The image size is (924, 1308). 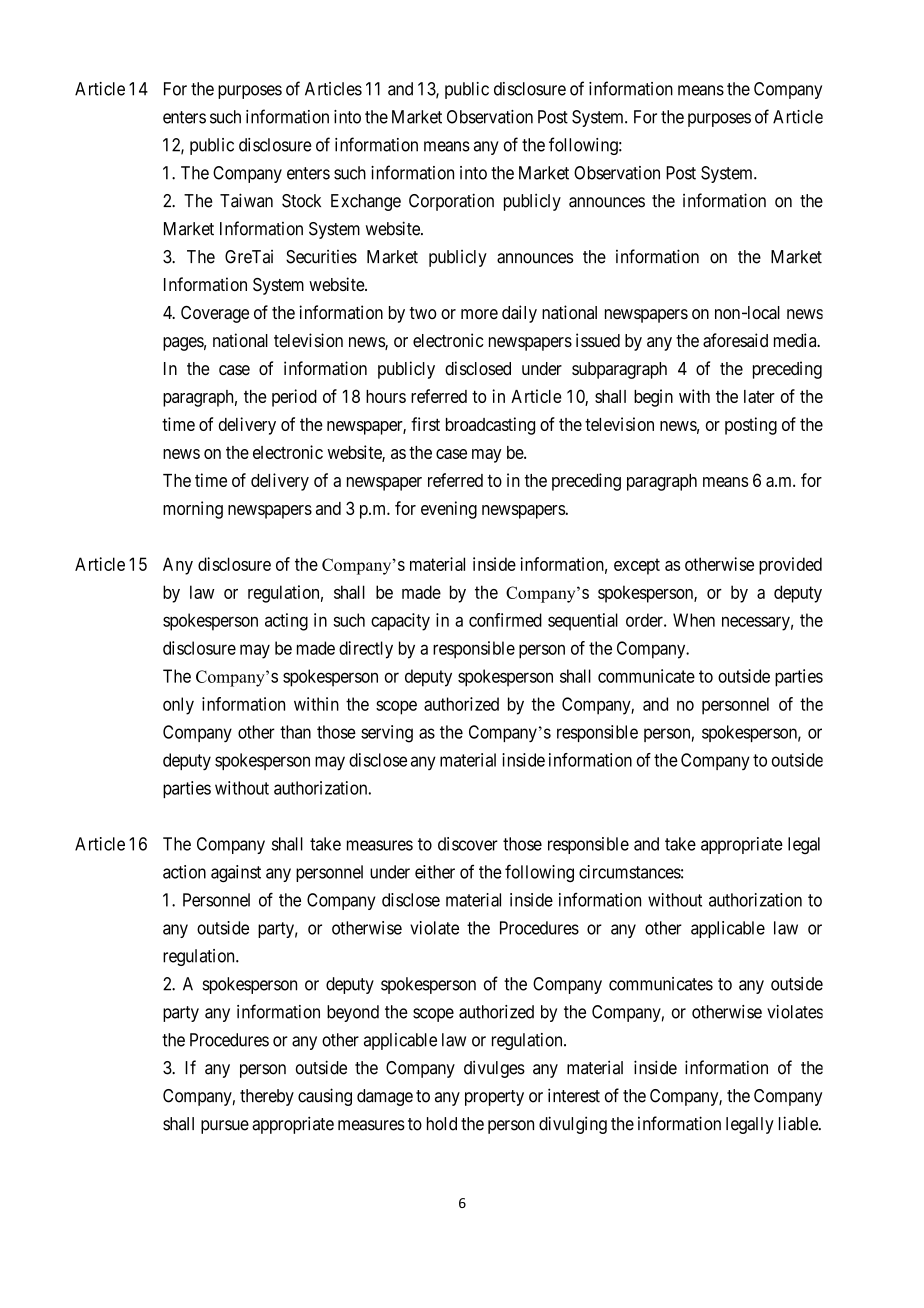 What do you see at coordinates (694, 620) in the screenshot?
I see `When` at bounding box center [694, 620].
